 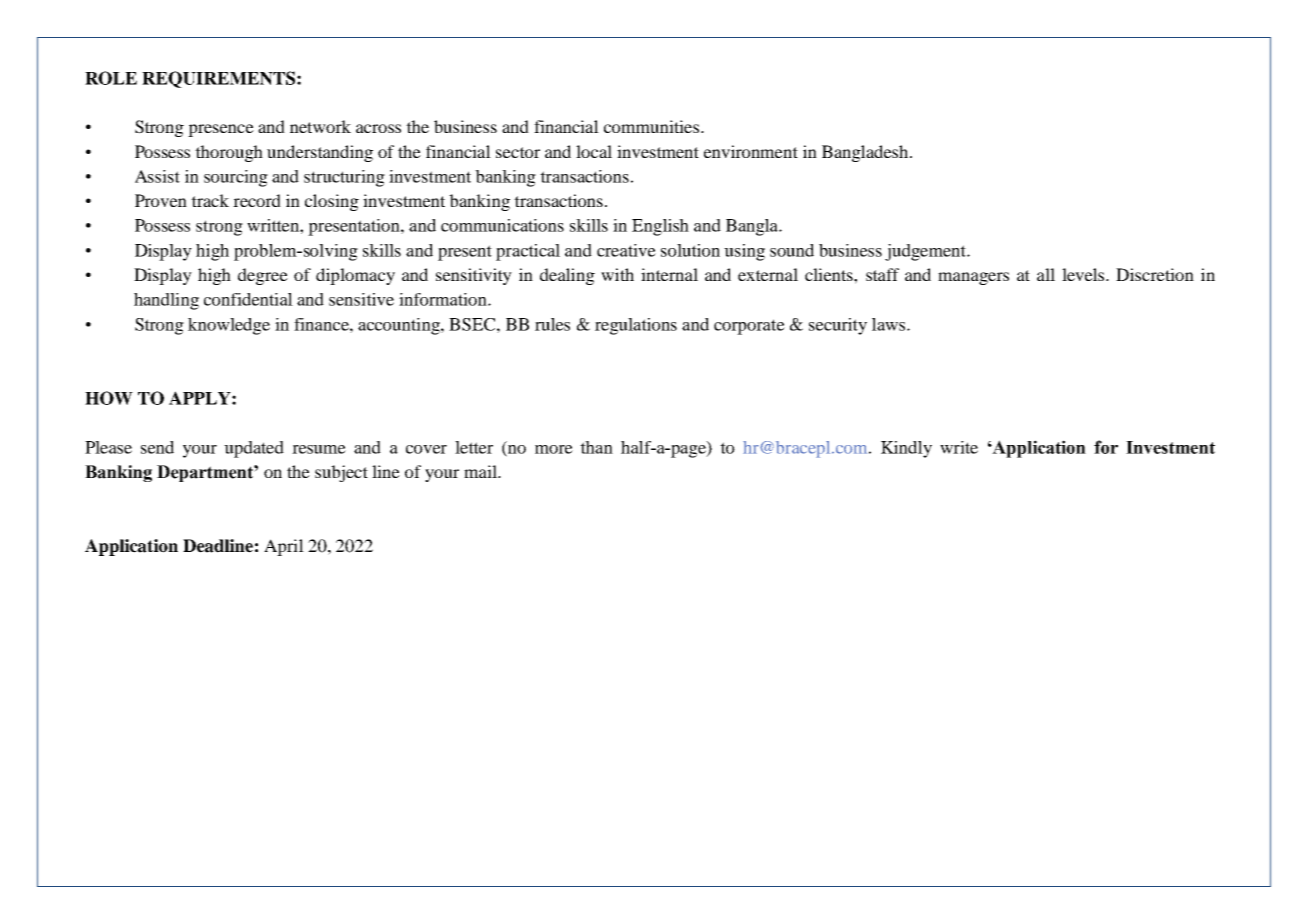 What do you see at coordinates (653, 126) in the screenshot?
I see `communities` at bounding box center [653, 126].
